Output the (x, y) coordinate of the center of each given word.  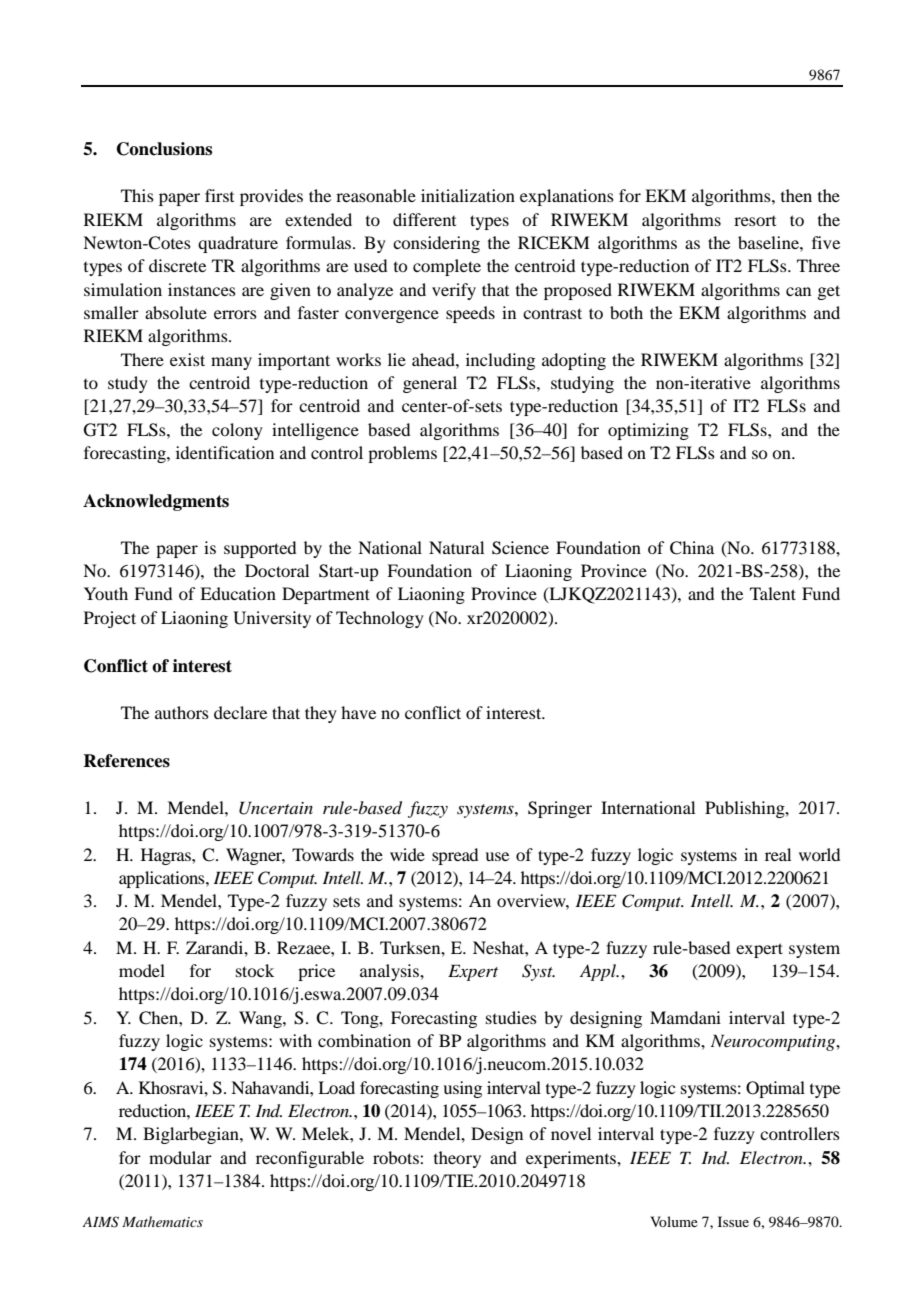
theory (457, 1159)
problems (402, 454)
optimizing (648, 431)
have (358, 712)
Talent (773, 593)
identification (225, 452)
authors (182, 712)
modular (180, 1157)
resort (755, 221)
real (778, 854)
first (219, 195)
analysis (390, 972)
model (142, 970)
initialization (468, 195)
